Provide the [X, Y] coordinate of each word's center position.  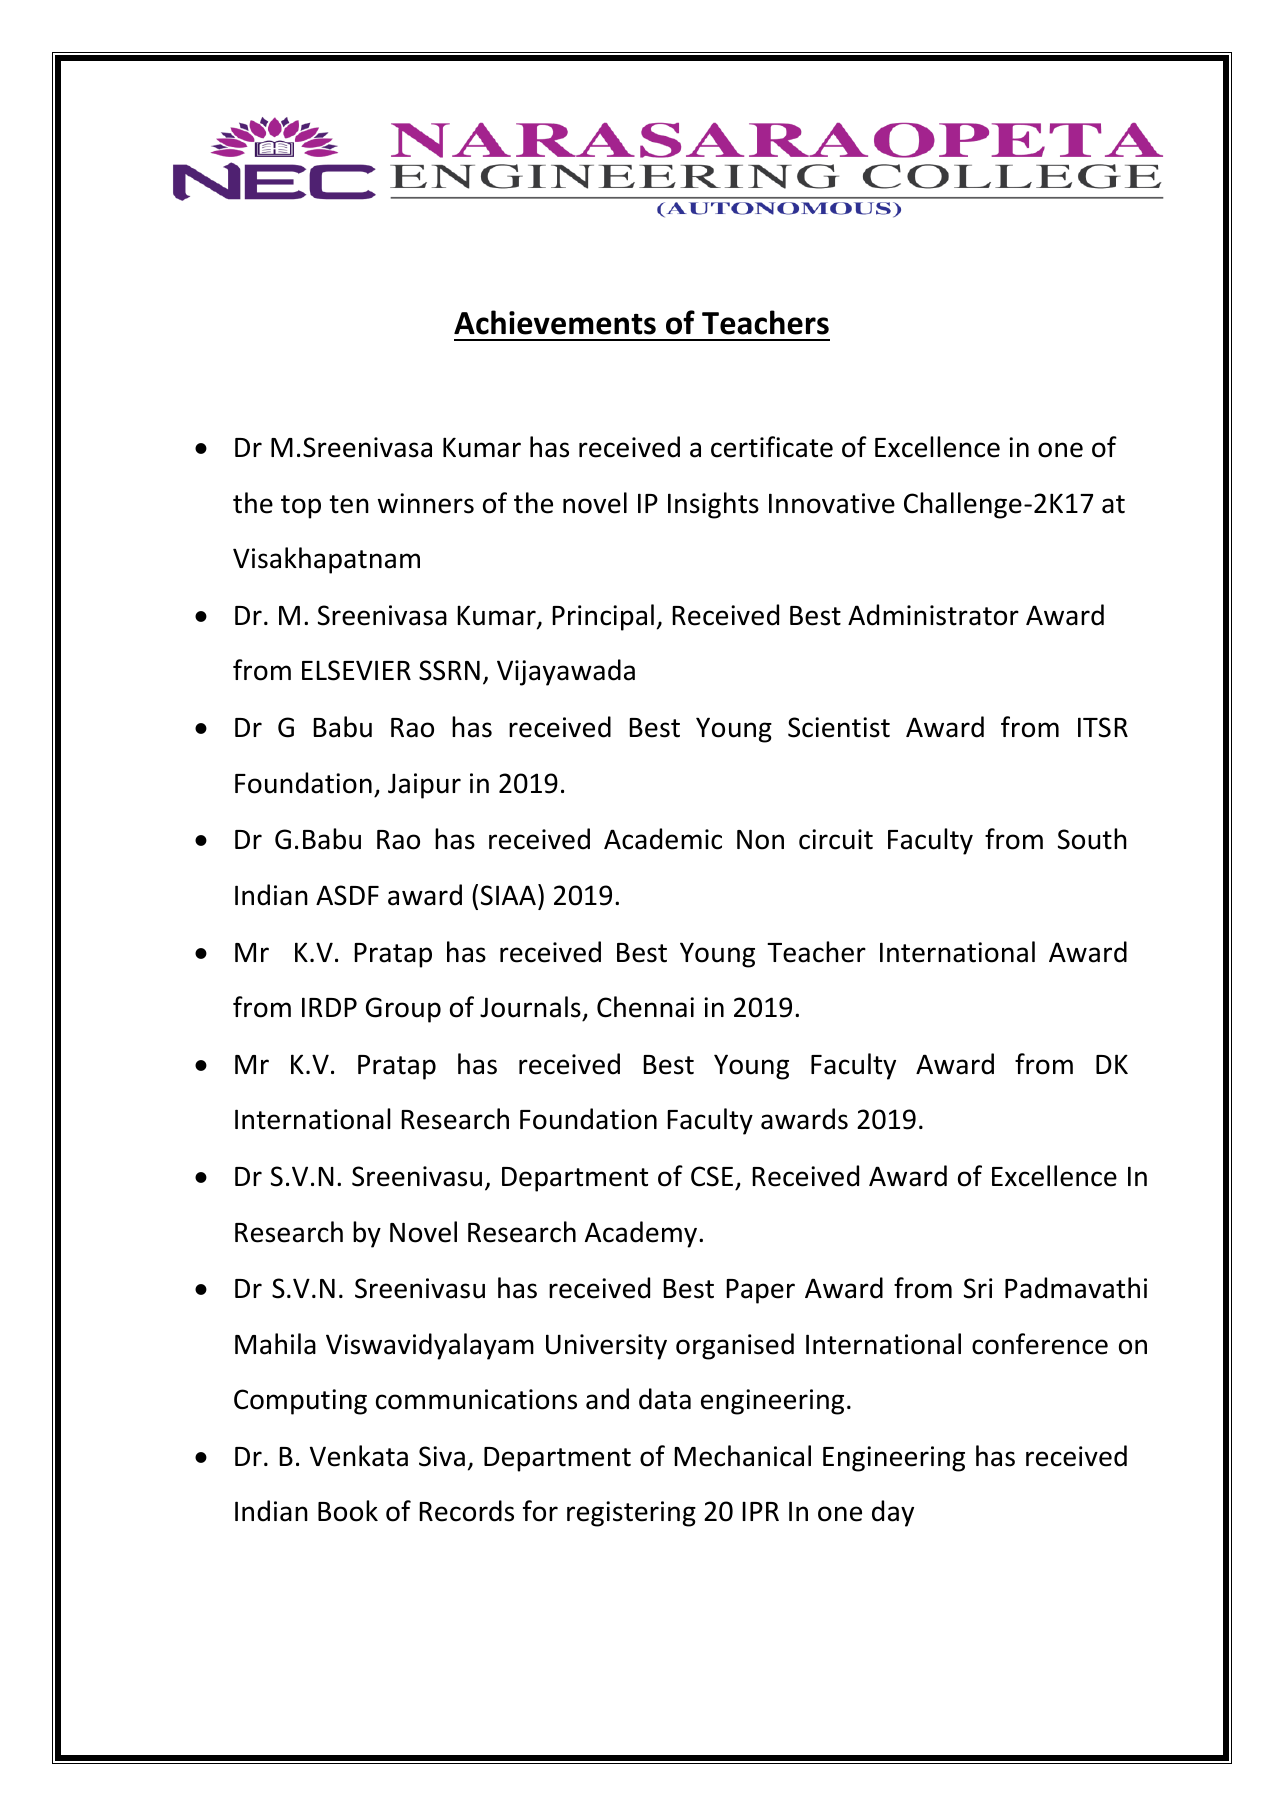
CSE [712, 1176]
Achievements [555, 322]
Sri [978, 1288]
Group [403, 1010]
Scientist [839, 727]
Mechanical [742, 1456]
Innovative [832, 503]
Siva [442, 1456]
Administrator [933, 615]
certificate [772, 447]
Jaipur [424, 786]
